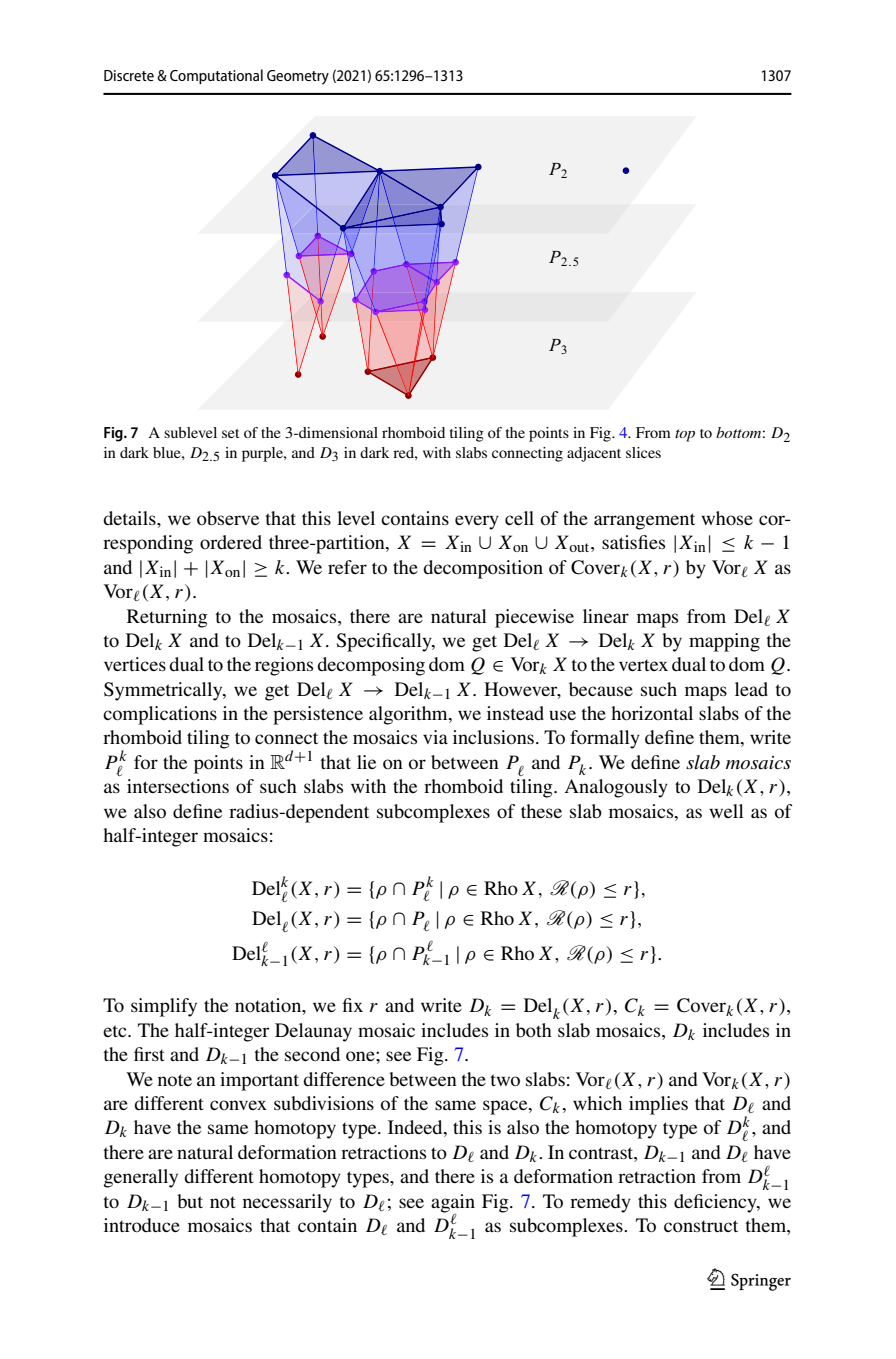  I want to click on vertex, so click(643, 665).
